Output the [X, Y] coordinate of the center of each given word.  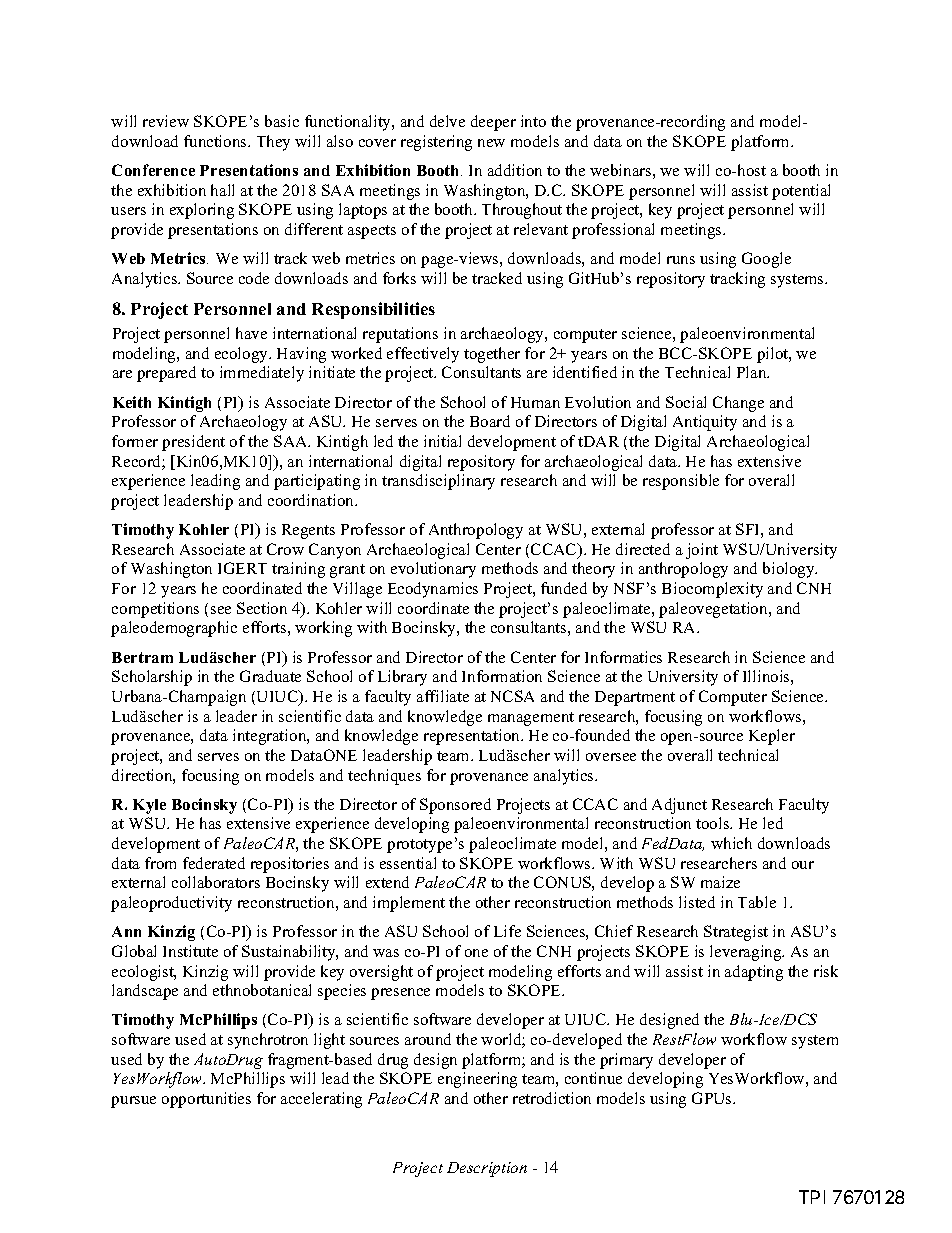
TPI [812, 1197]
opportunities [206, 1100]
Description [487, 1169]
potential [801, 192]
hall [222, 190]
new [491, 143]
